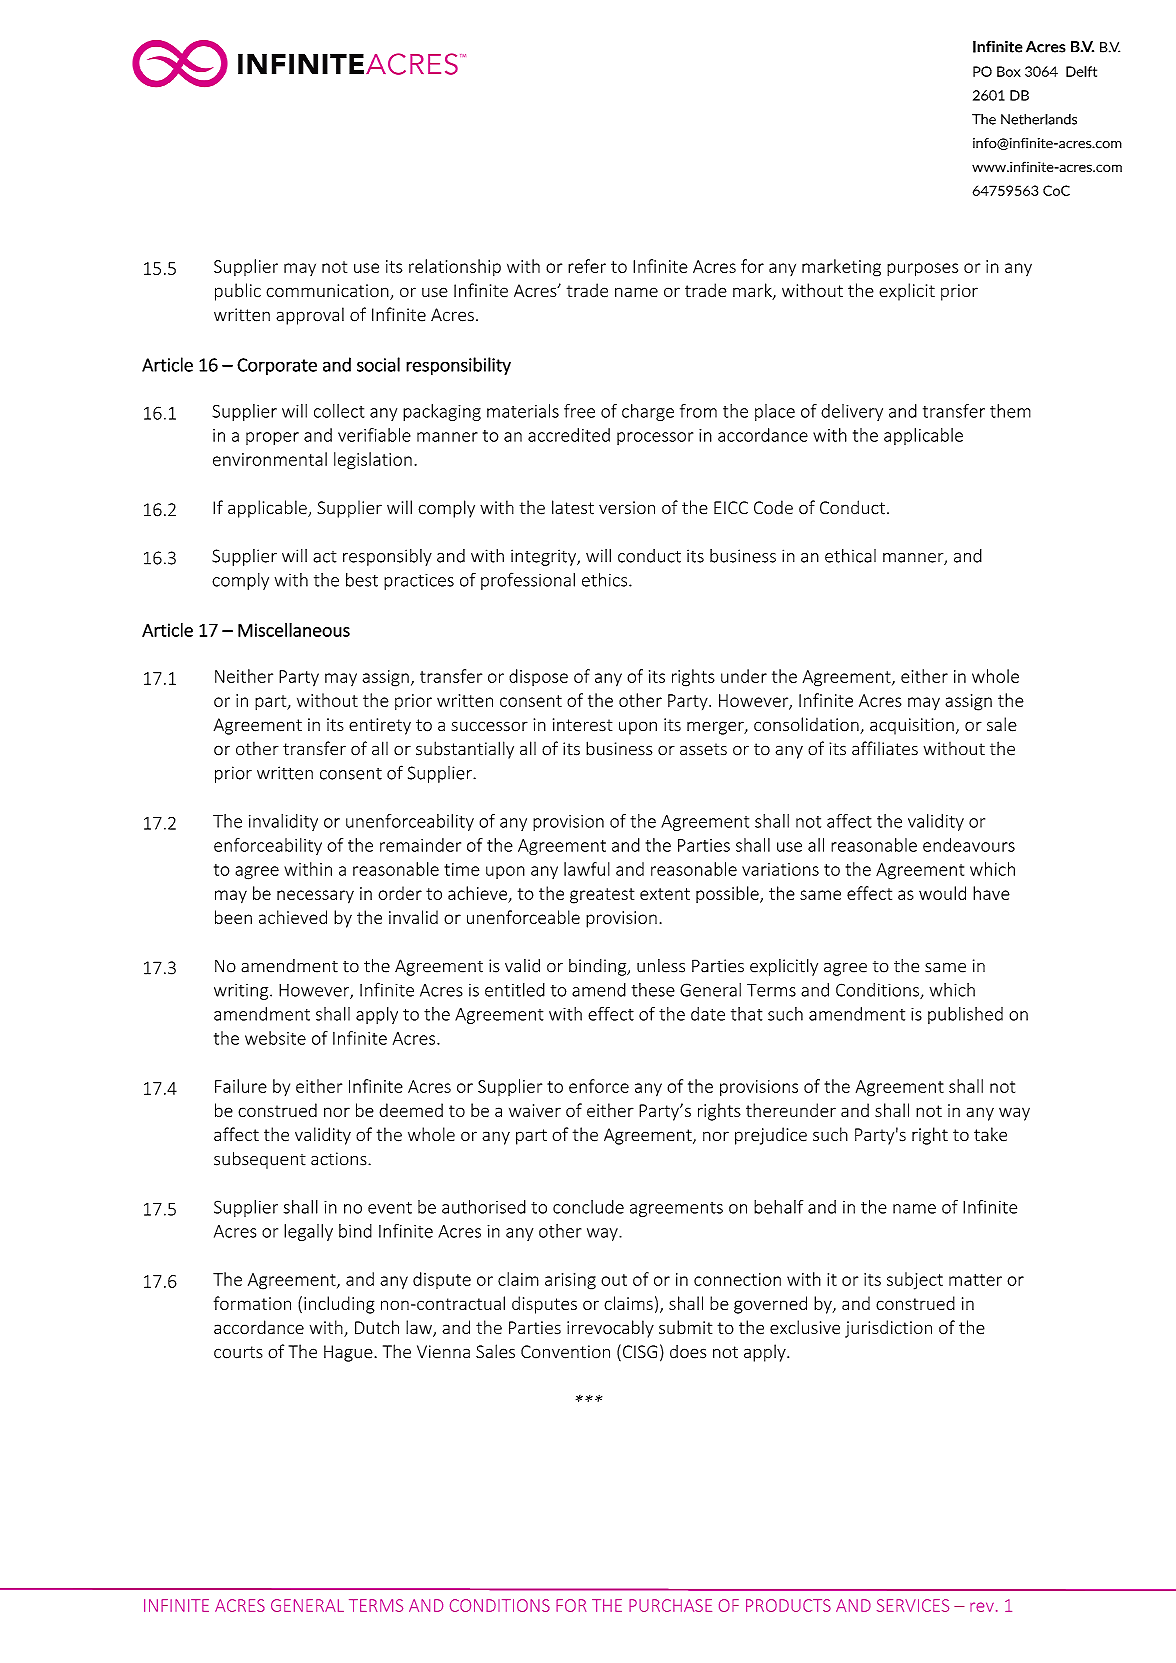  I want to click on refer, so click(587, 266).
